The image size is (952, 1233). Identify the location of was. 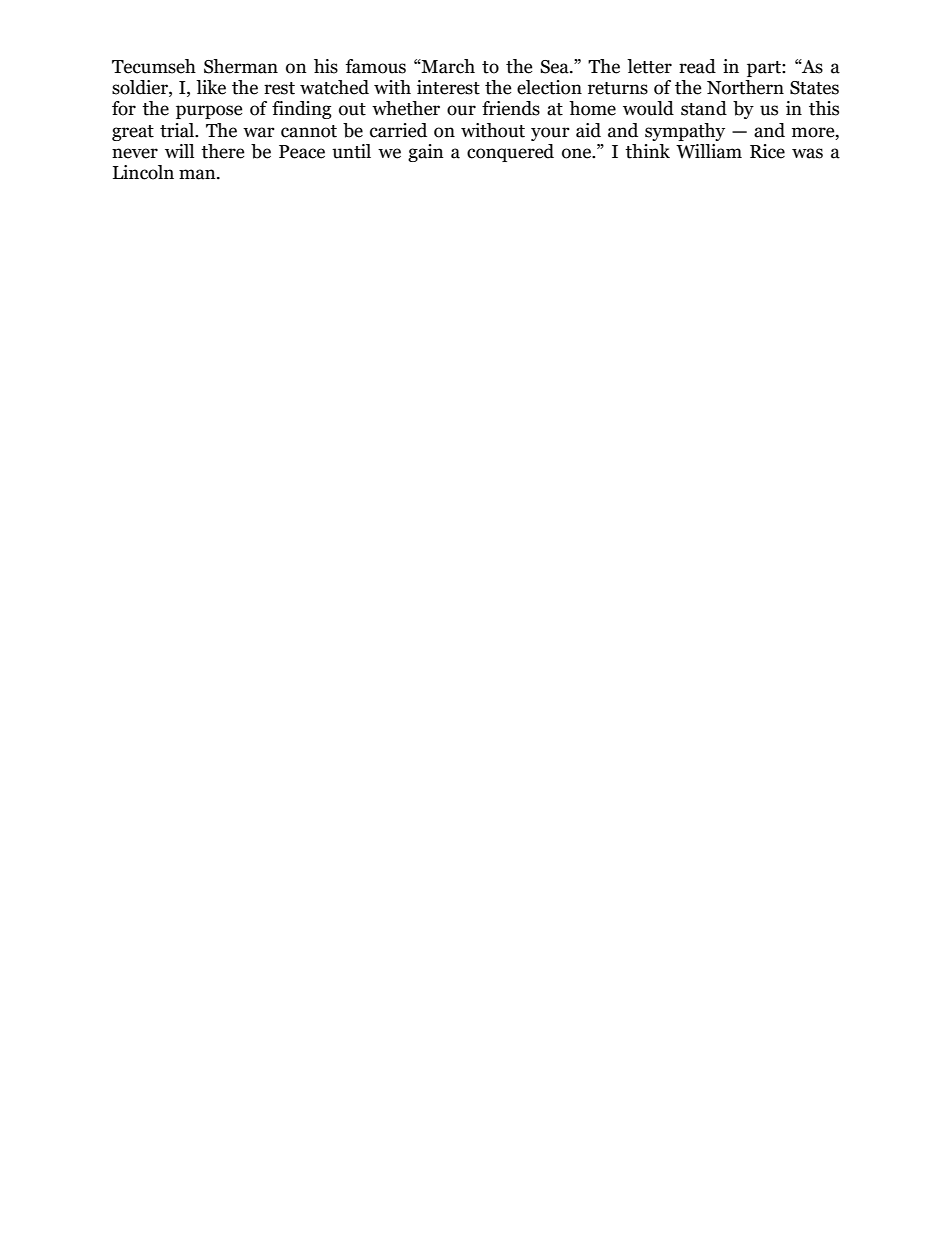
(807, 153).
